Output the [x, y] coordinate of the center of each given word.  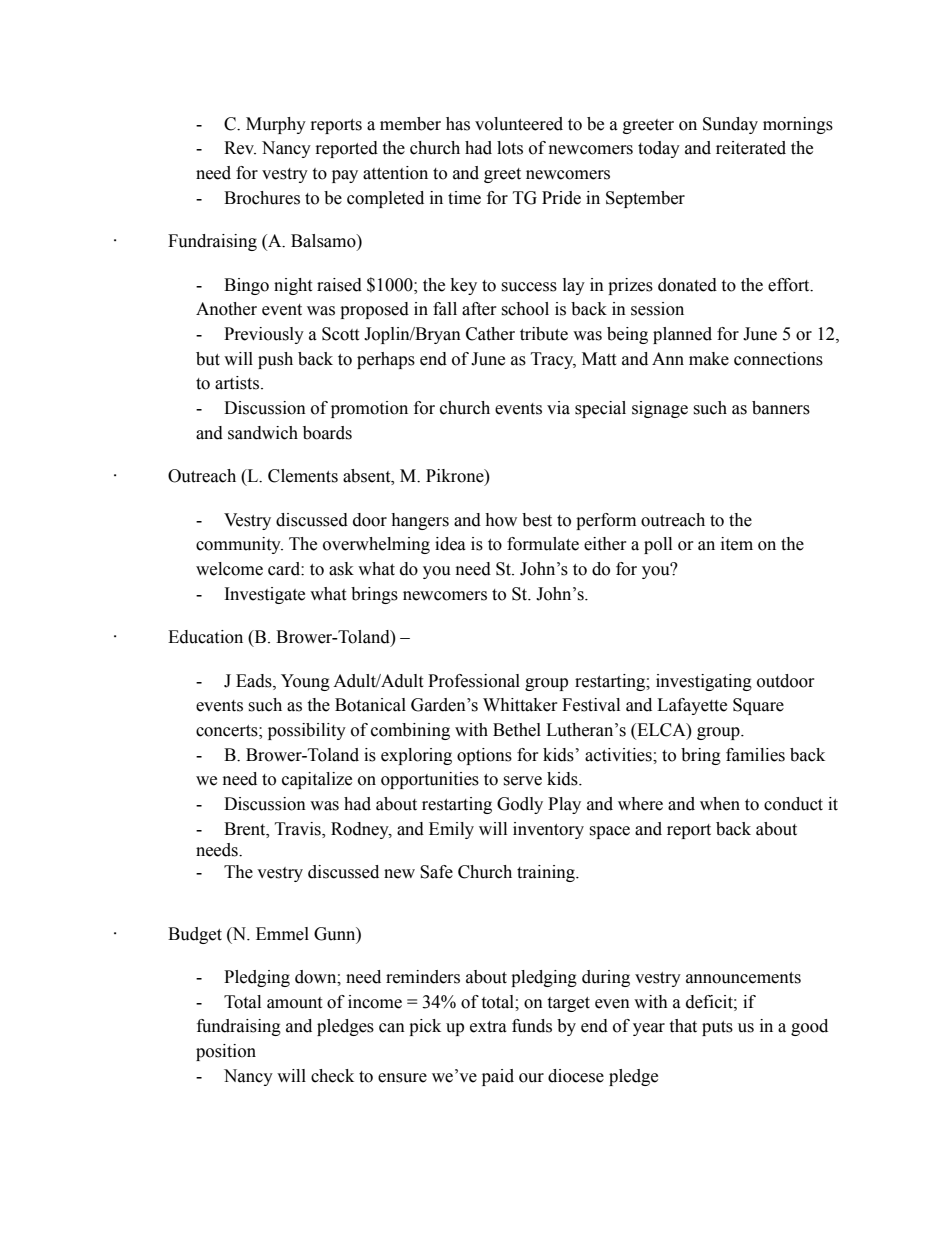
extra [488, 1027]
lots [510, 148]
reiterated [751, 148]
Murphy [276, 125]
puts [717, 1028]
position [226, 1052]
